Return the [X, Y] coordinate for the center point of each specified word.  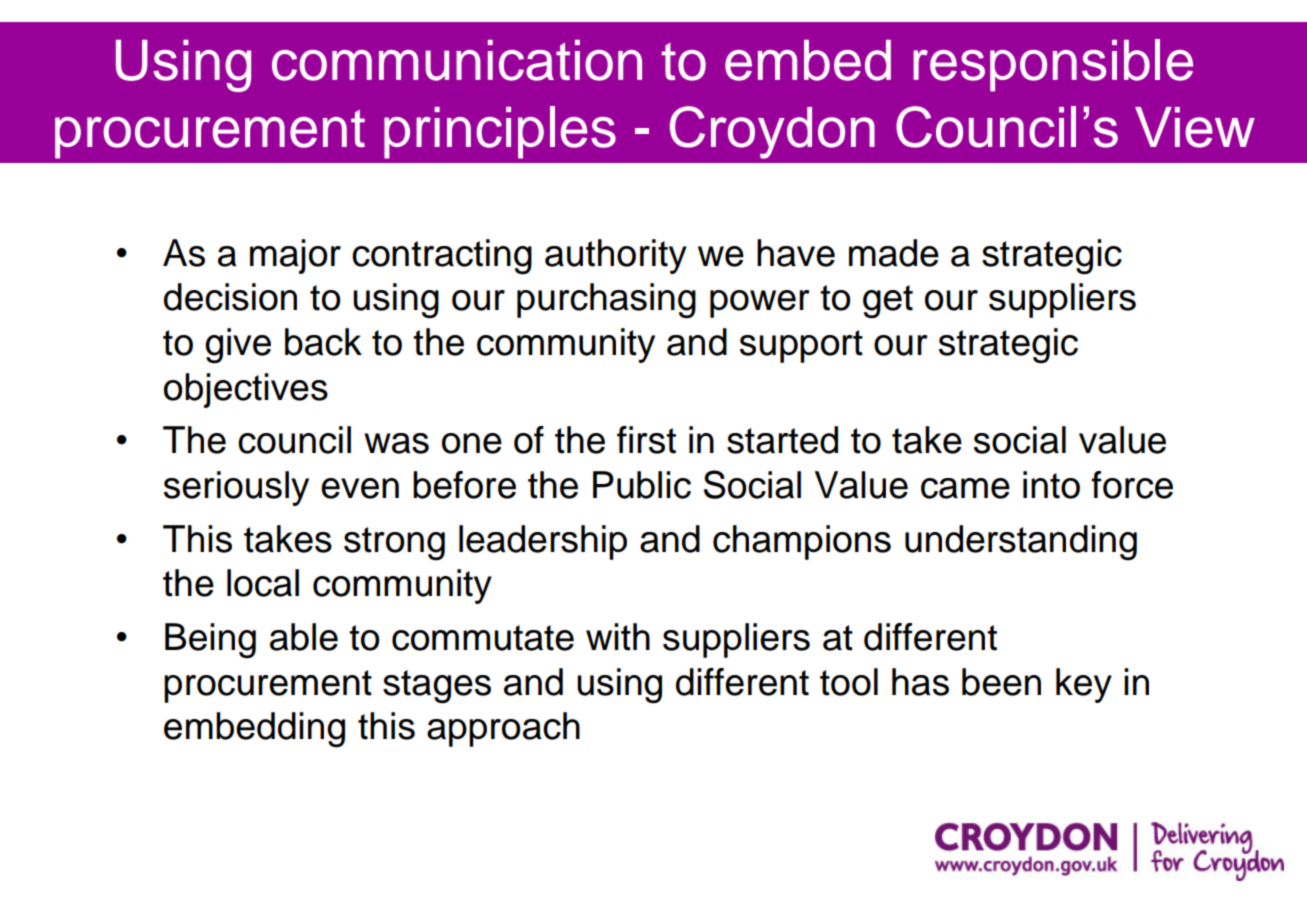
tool [849, 682]
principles [500, 132]
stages [437, 687]
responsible [1053, 65]
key [1084, 685]
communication [457, 60]
